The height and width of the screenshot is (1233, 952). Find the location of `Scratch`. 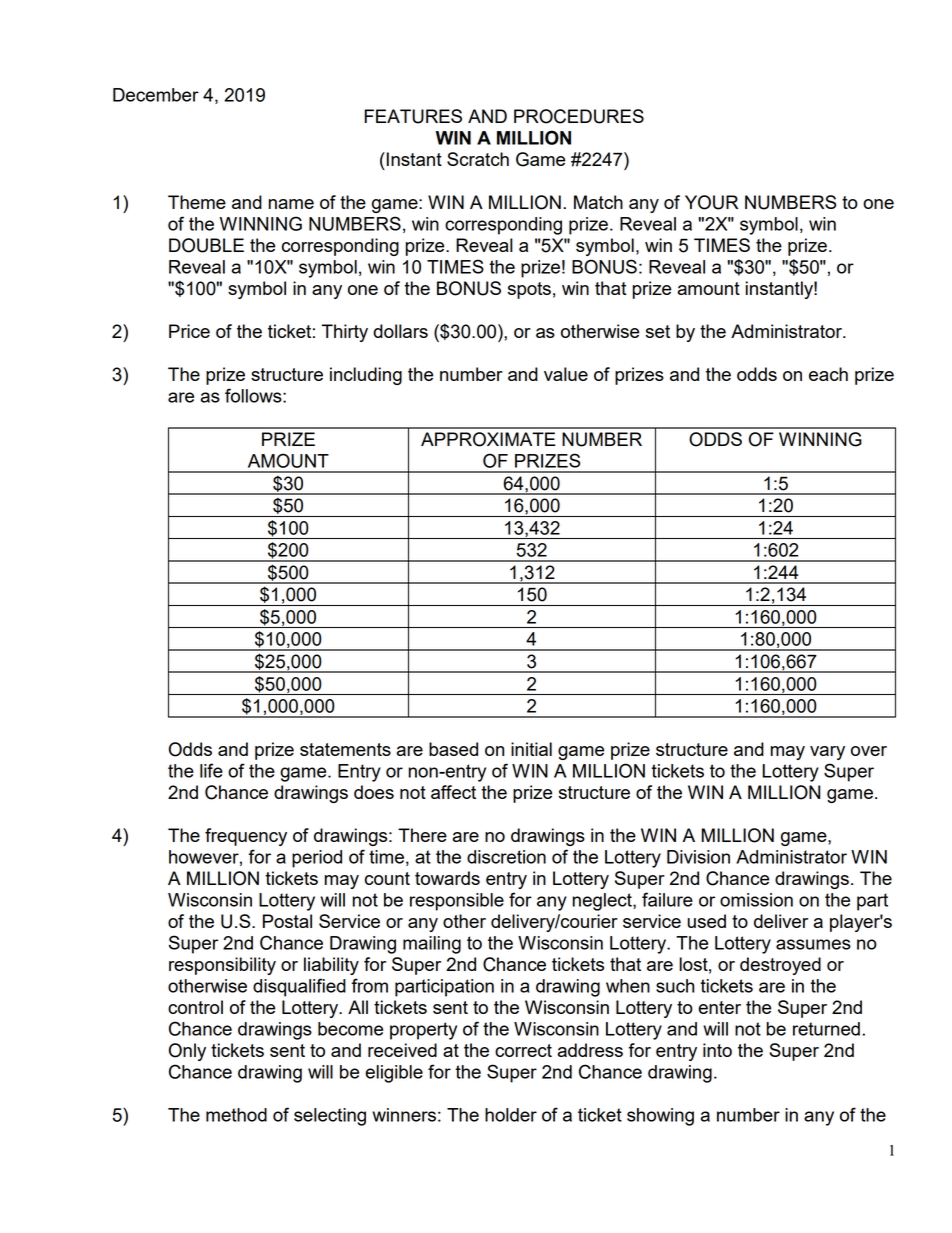

Scratch is located at coordinates (478, 159).
